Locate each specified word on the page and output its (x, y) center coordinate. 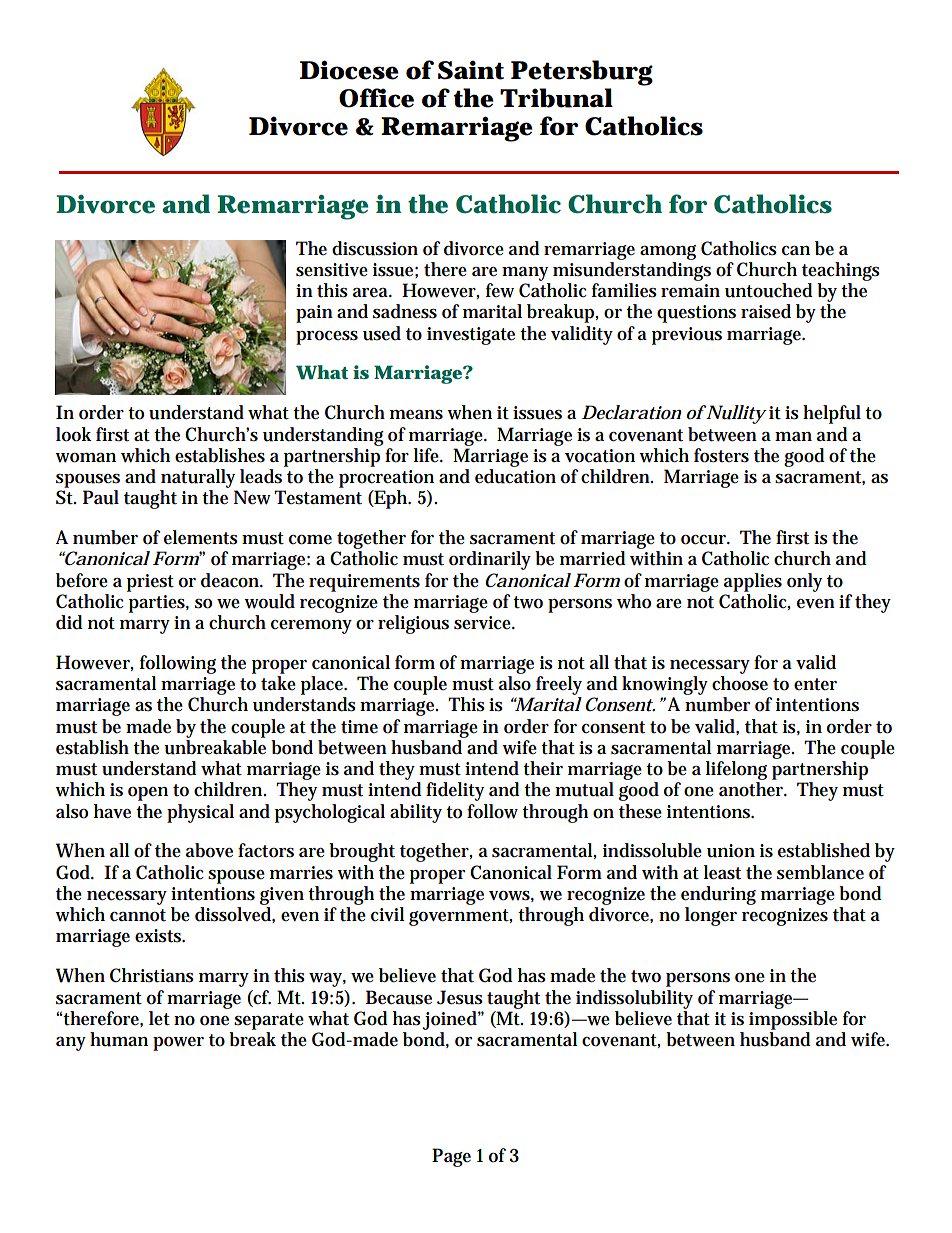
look (74, 434)
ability (416, 813)
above (209, 850)
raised (766, 311)
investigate (471, 336)
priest (150, 583)
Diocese (349, 70)
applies (753, 582)
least (722, 872)
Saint (471, 70)
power (178, 1044)
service (484, 623)
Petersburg (582, 73)
